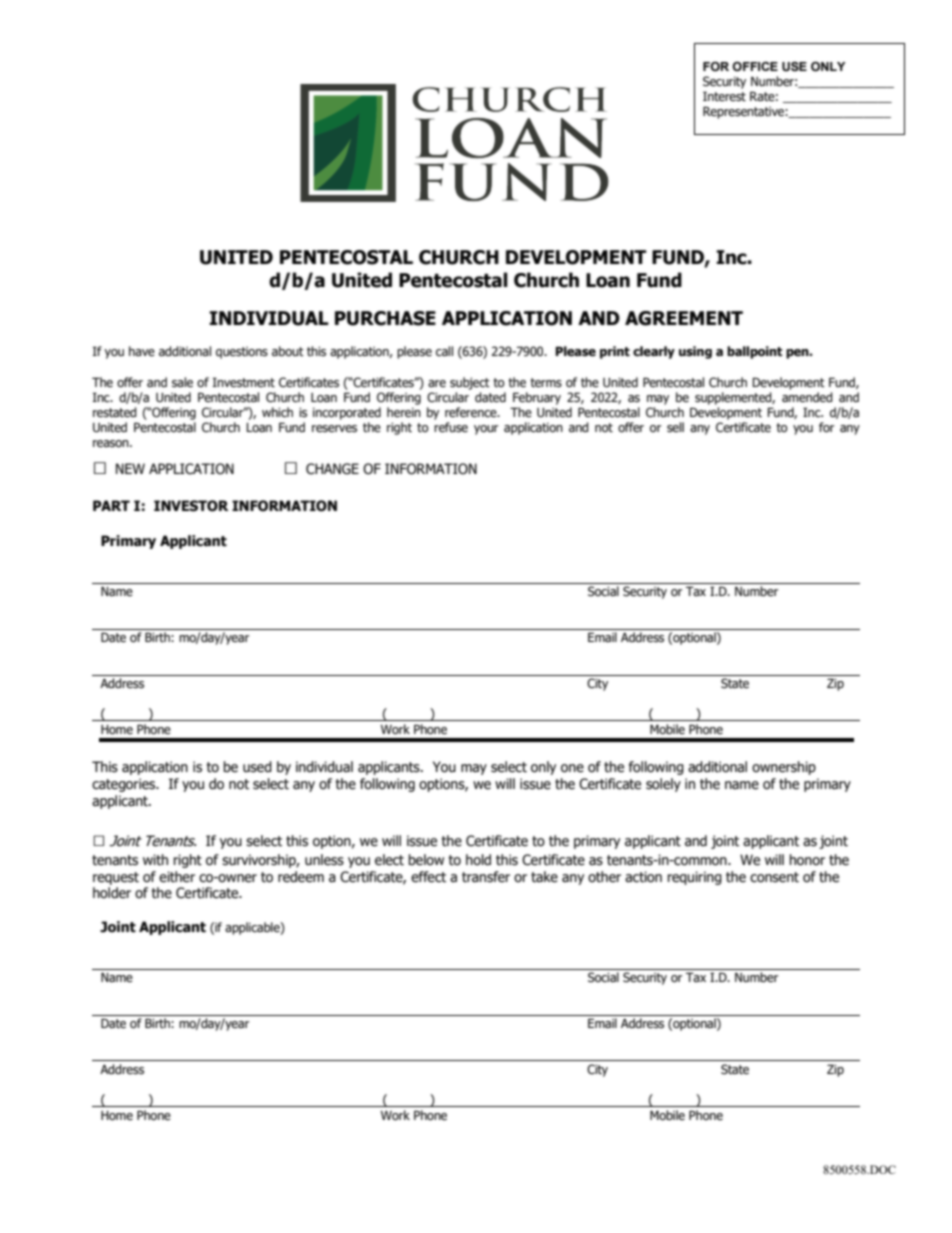 This screenshot has width=952, height=1233. I want to click on honor, so click(807, 860).
